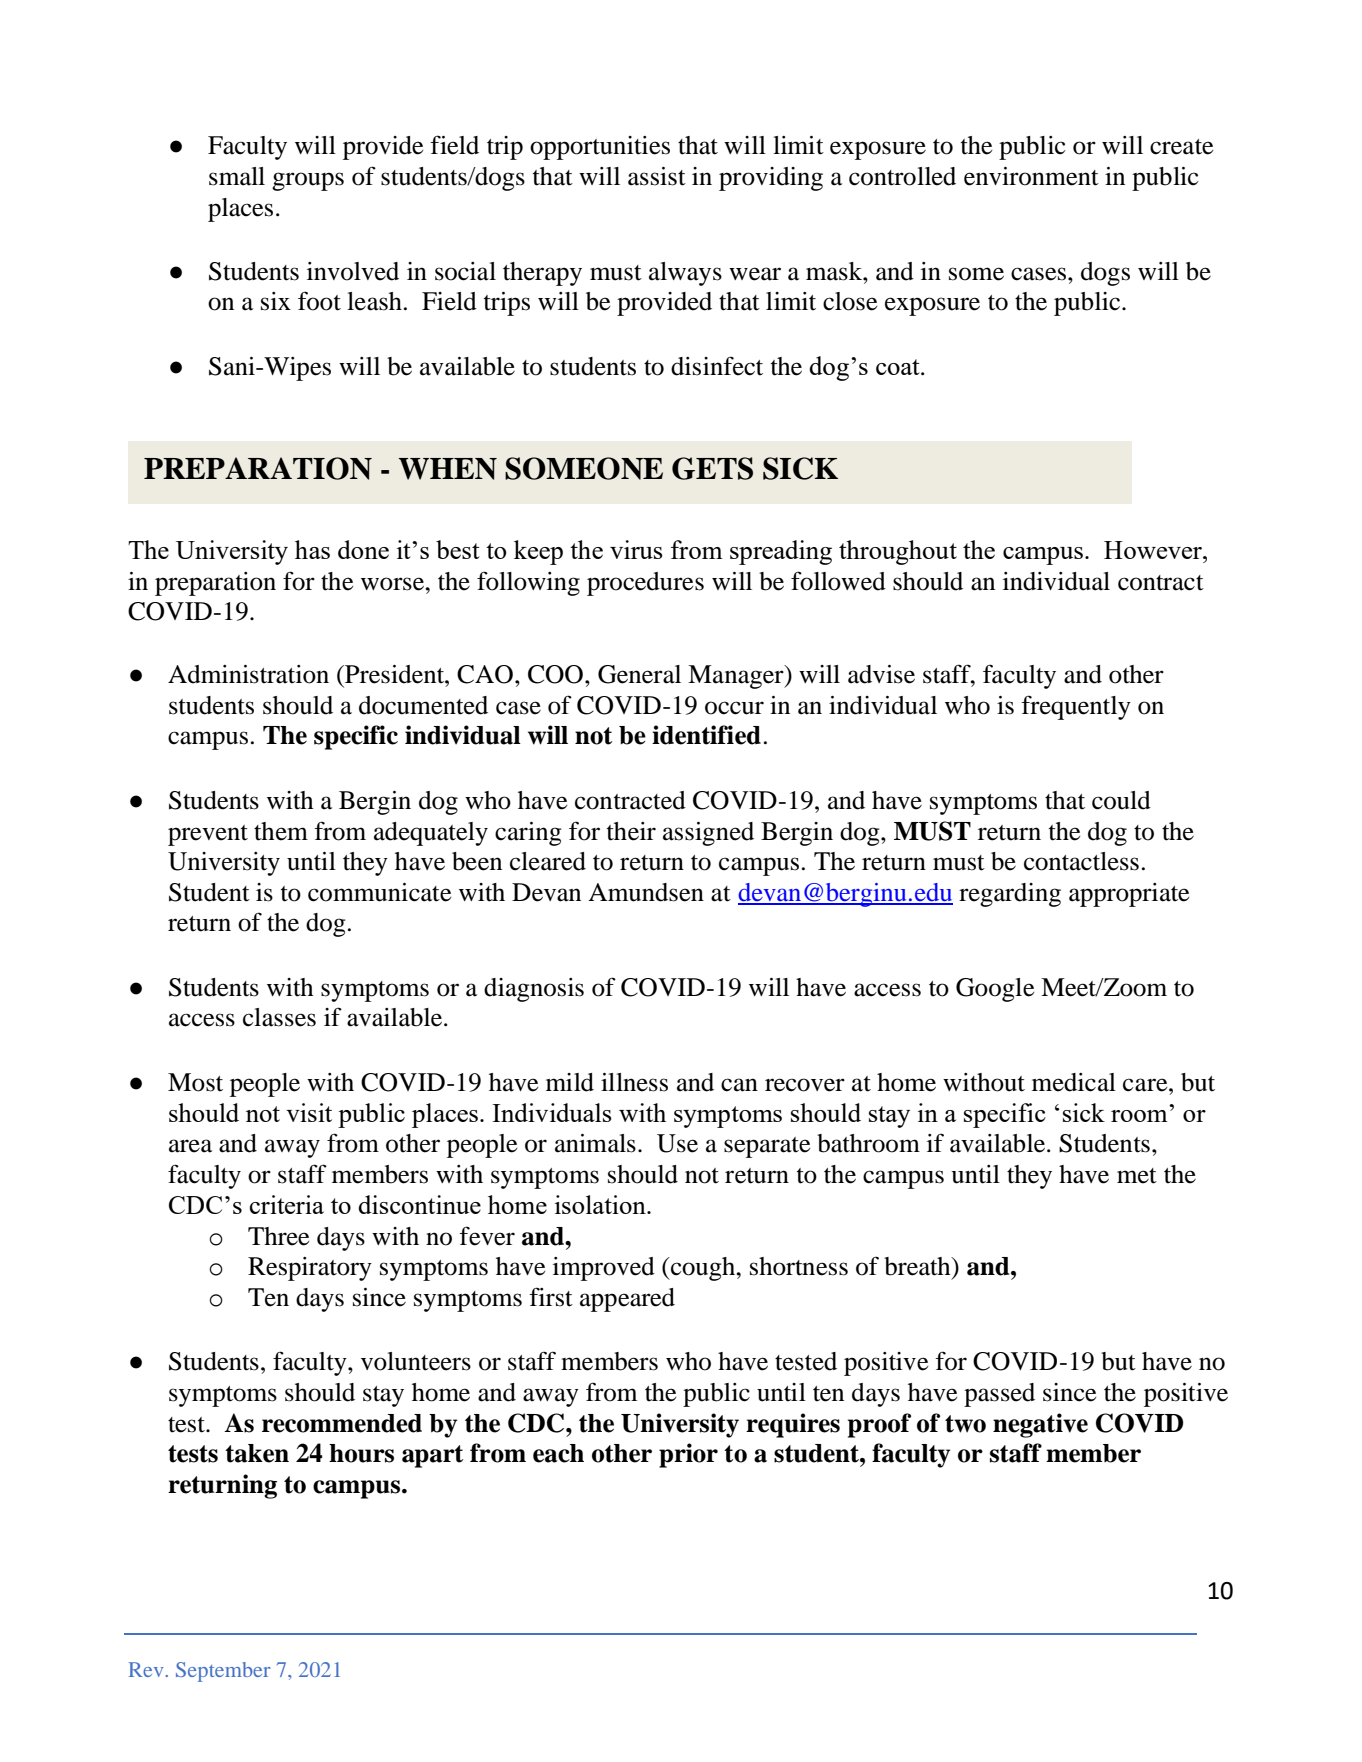  Describe the element at coordinates (657, 176) in the screenshot. I see `assist` at that location.
